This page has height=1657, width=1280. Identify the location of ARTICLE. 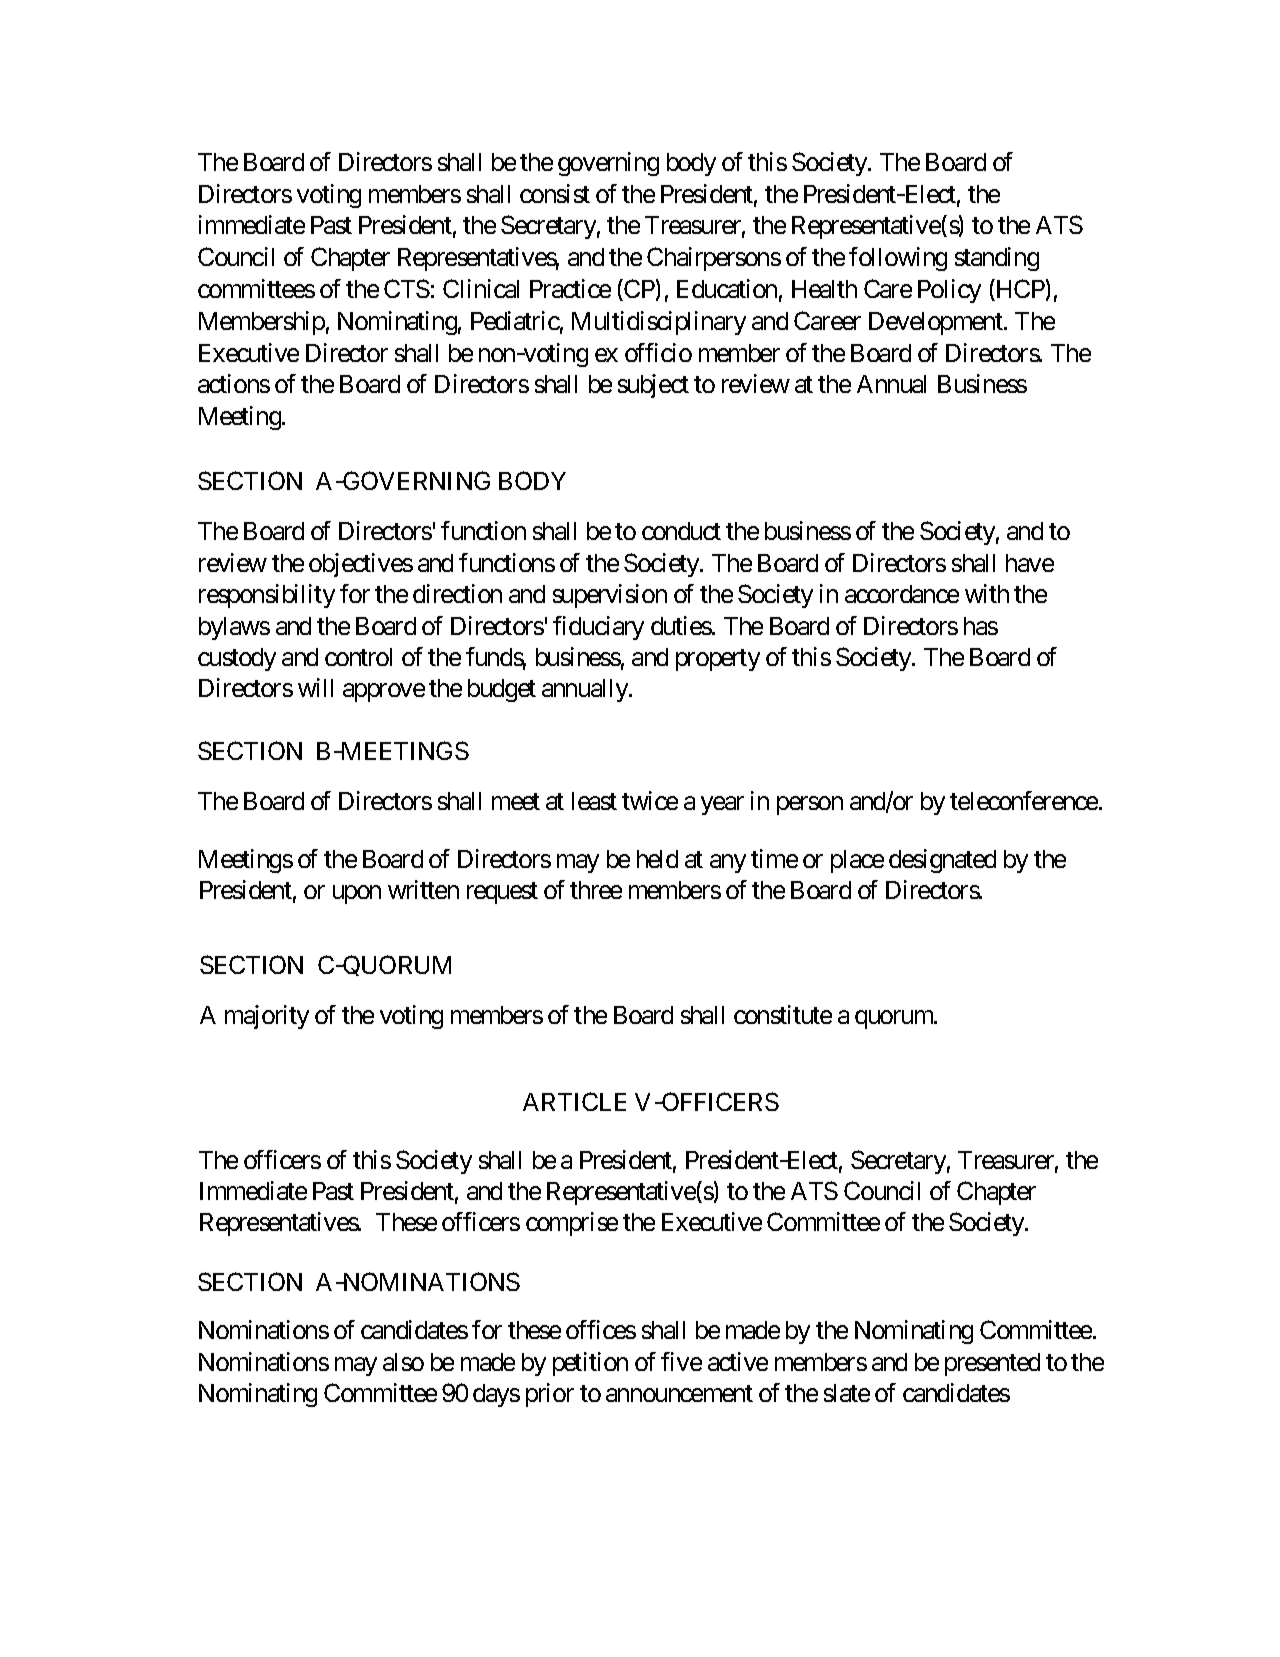
(574, 1101).
